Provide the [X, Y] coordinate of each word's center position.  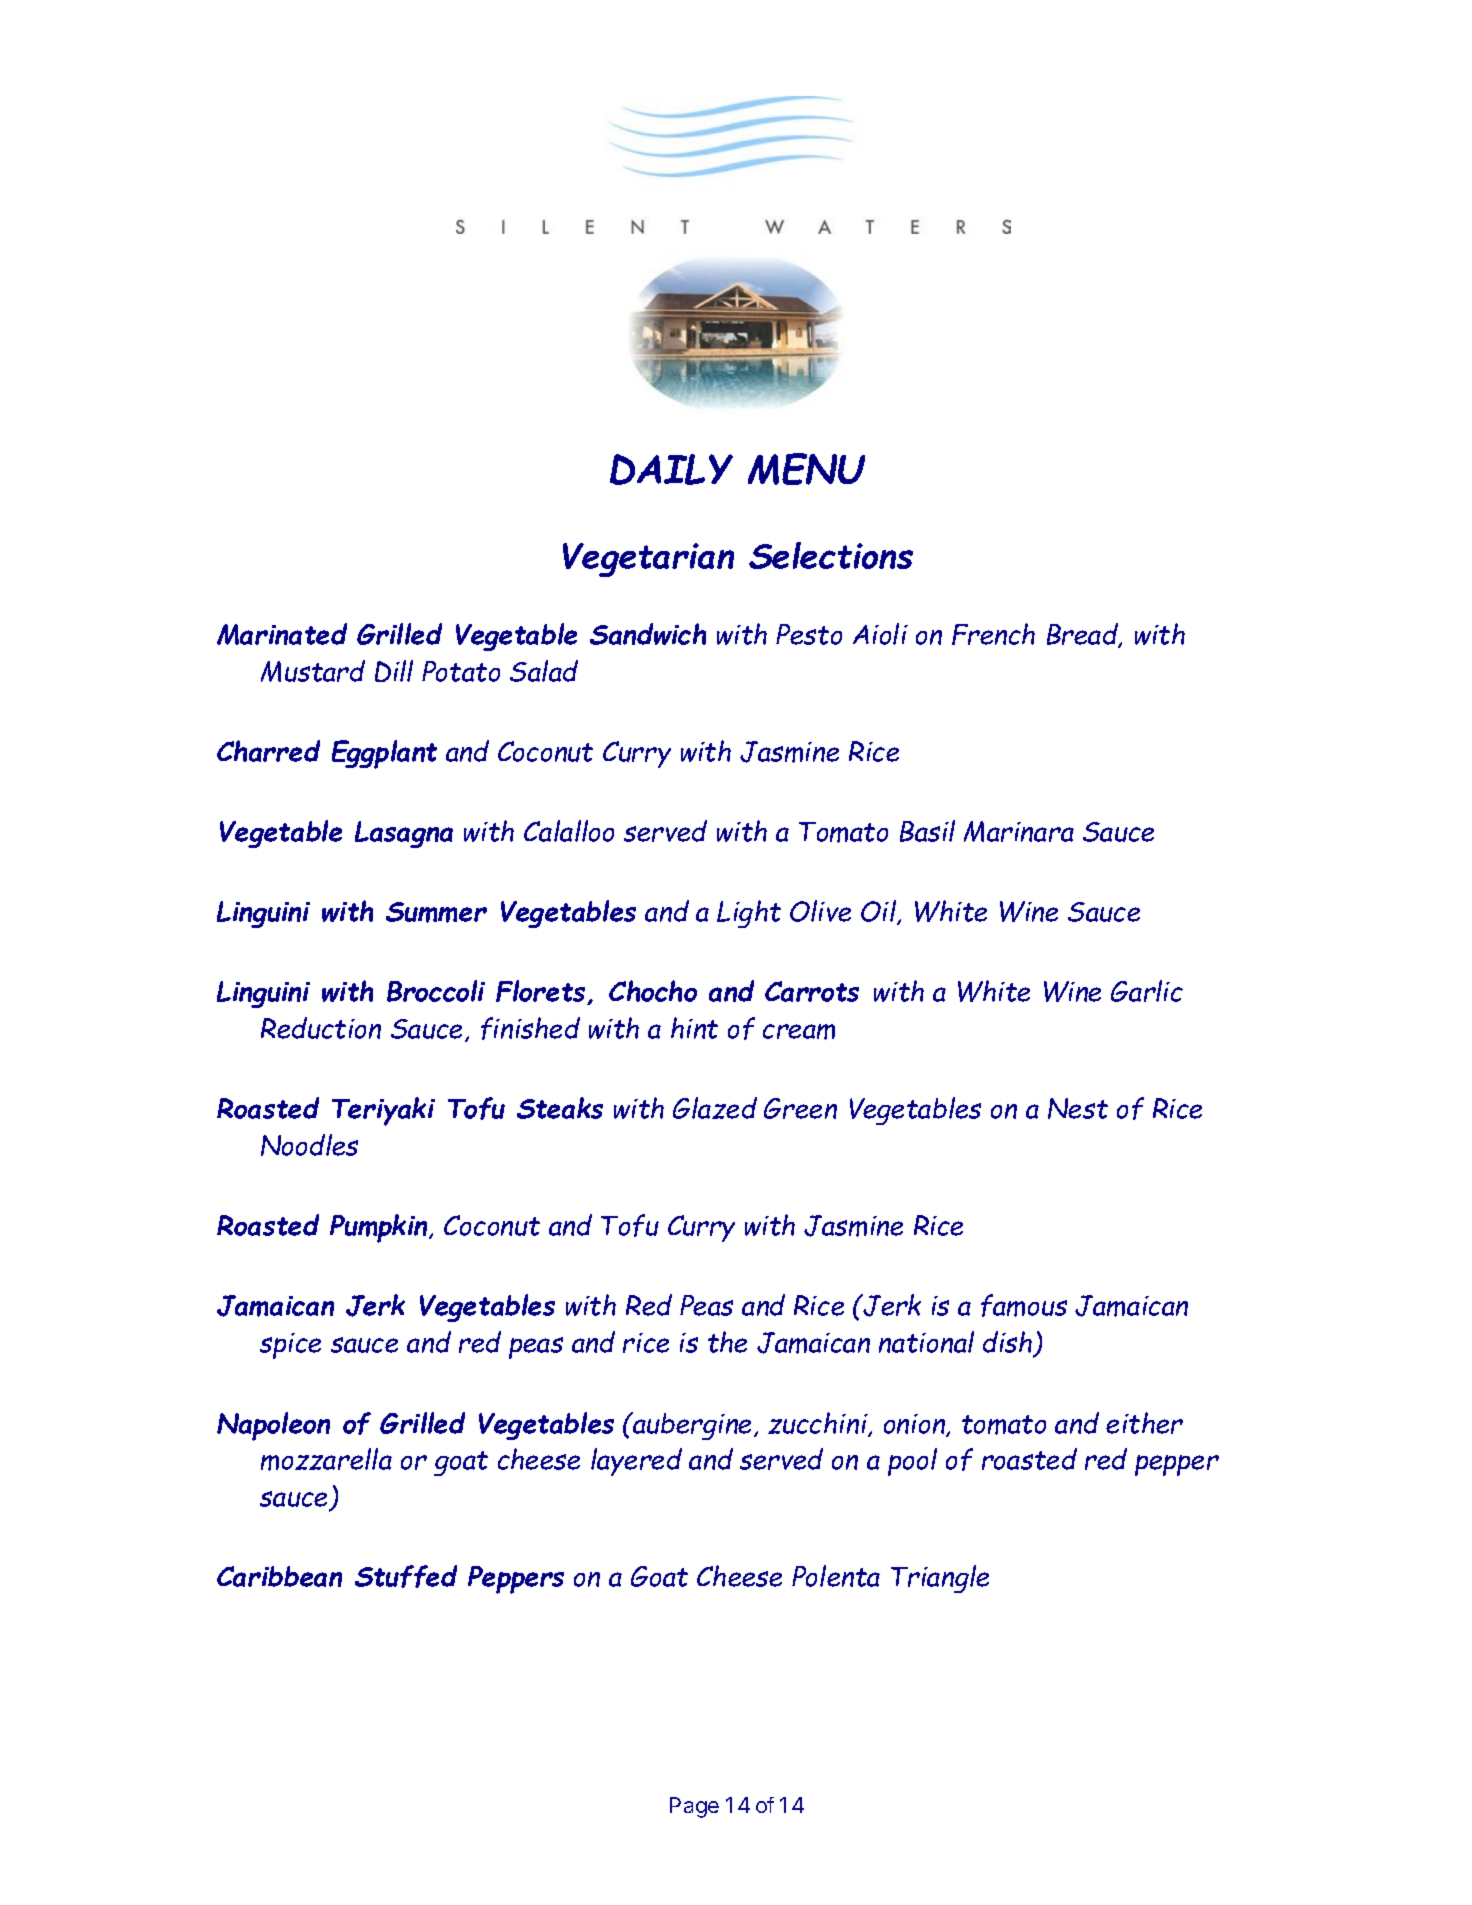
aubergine [693, 1426]
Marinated [282, 634]
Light [749, 914]
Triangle [940, 1579]
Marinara [1019, 831]
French [993, 634]
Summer [436, 912]
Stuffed [406, 1576]
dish [1009, 1343]
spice [290, 1346]
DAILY [671, 469]
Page [694, 1807]
